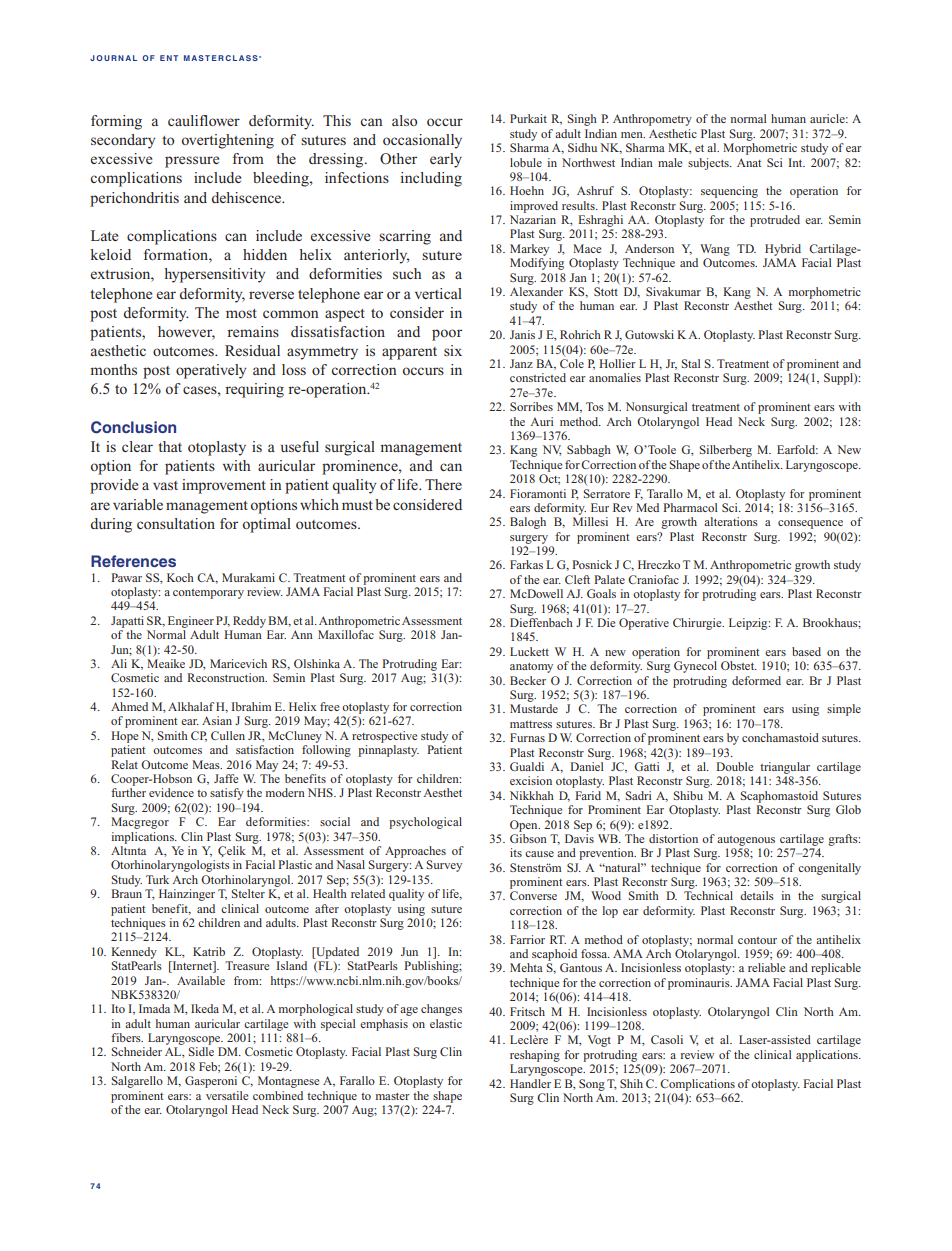  What do you see at coordinates (404, 120) in the screenshot?
I see `also` at bounding box center [404, 120].
